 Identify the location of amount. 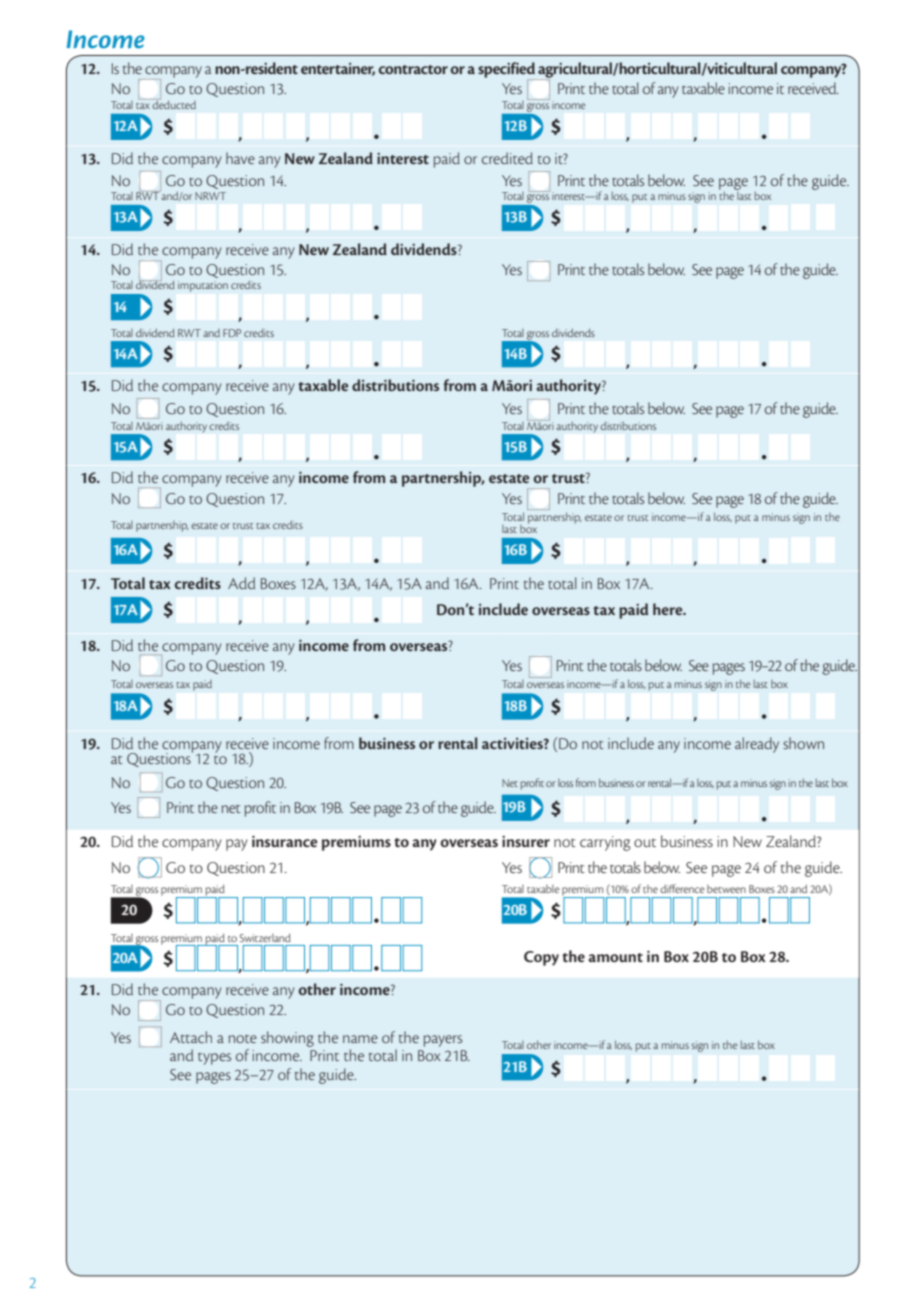
(615, 957).
